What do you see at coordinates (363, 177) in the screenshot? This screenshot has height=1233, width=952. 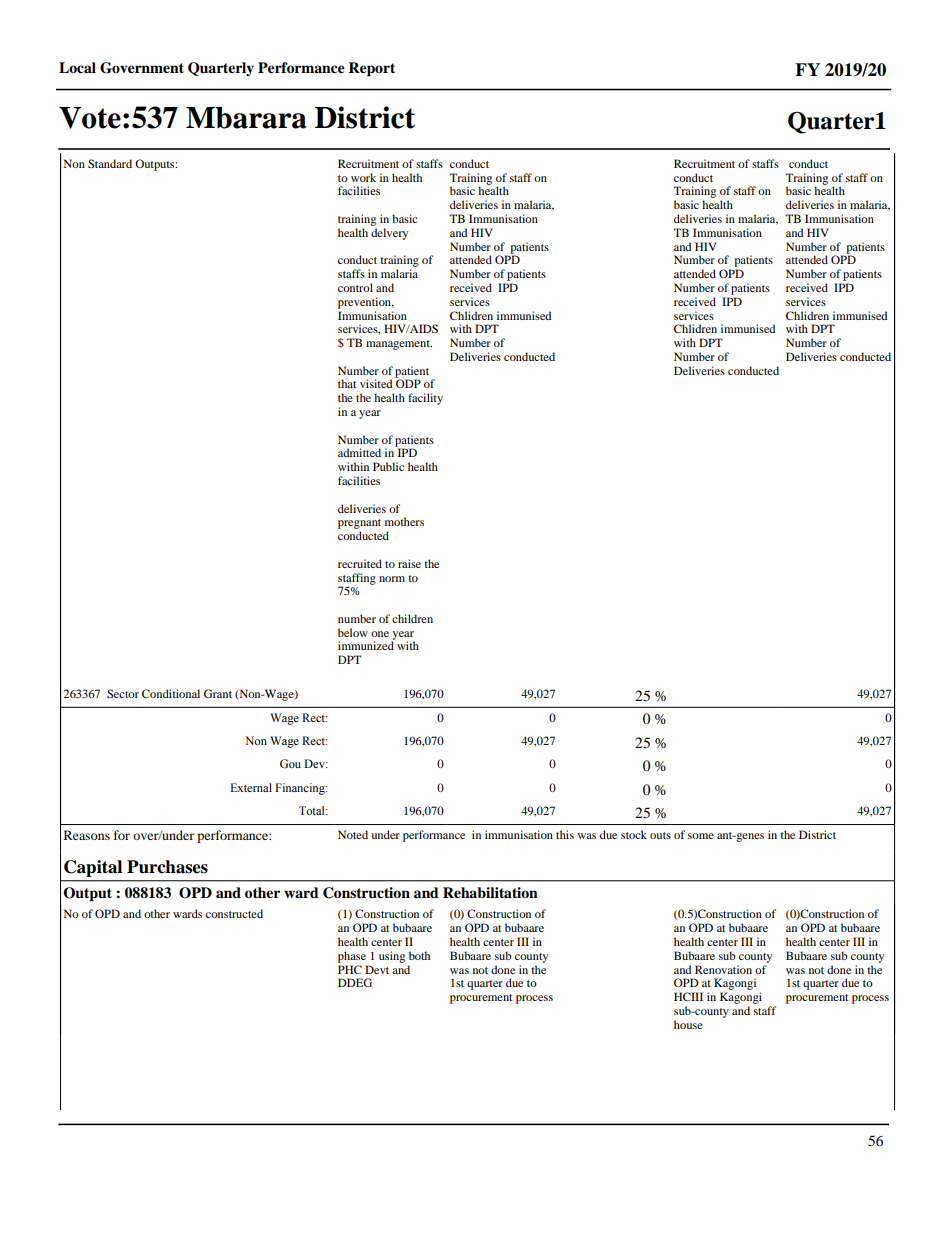 I see `work` at bounding box center [363, 177].
